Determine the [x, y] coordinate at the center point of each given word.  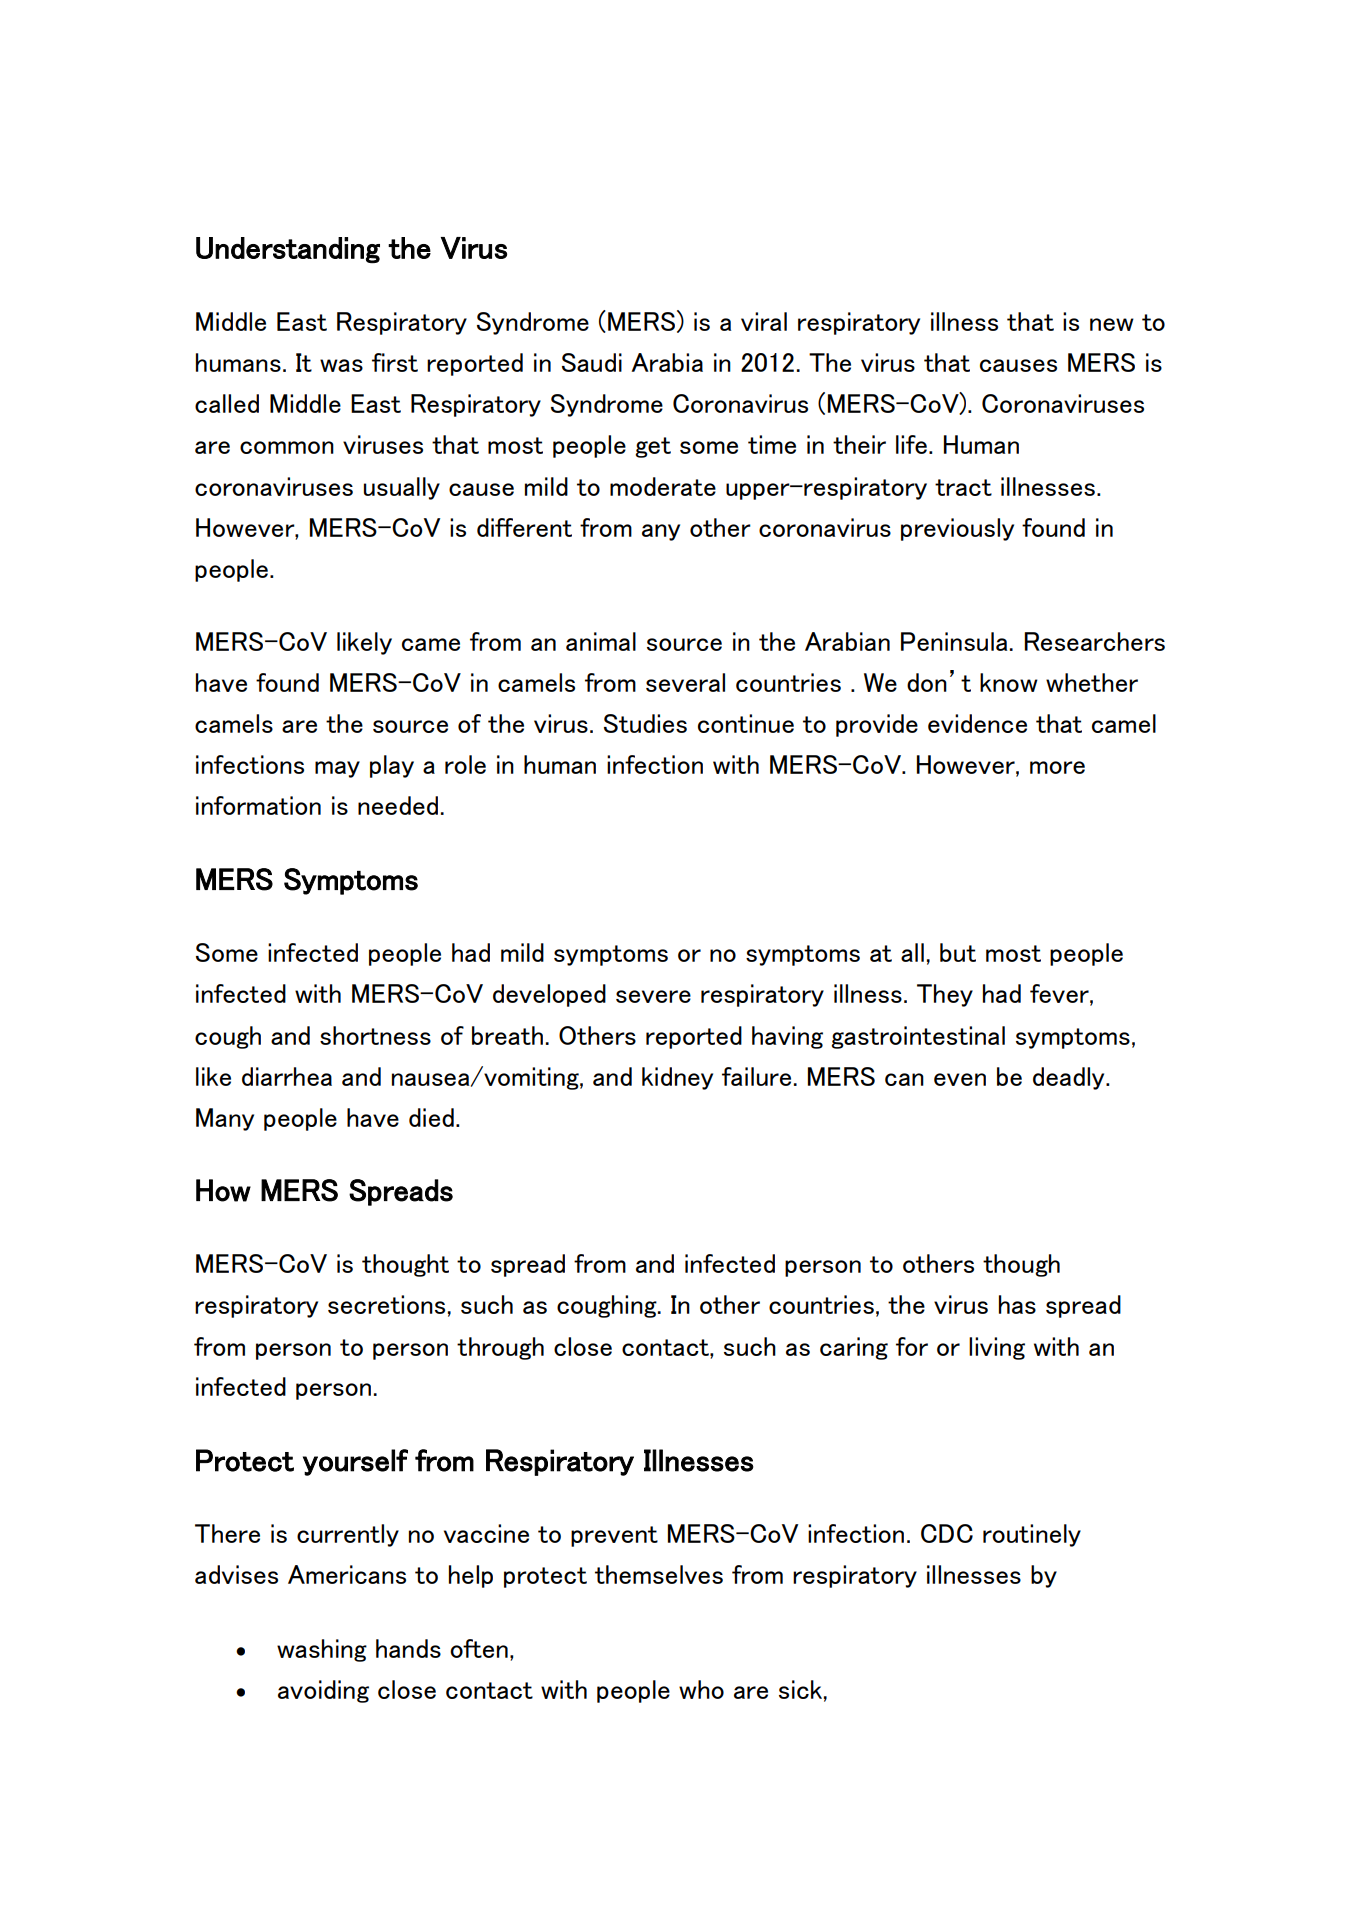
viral [764, 321]
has [1017, 1304]
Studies [645, 723]
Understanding [288, 250]
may [337, 769]
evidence [977, 723]
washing [322, 1650]
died [431, 1117]
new [1112, 324]
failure [756, 1076]
